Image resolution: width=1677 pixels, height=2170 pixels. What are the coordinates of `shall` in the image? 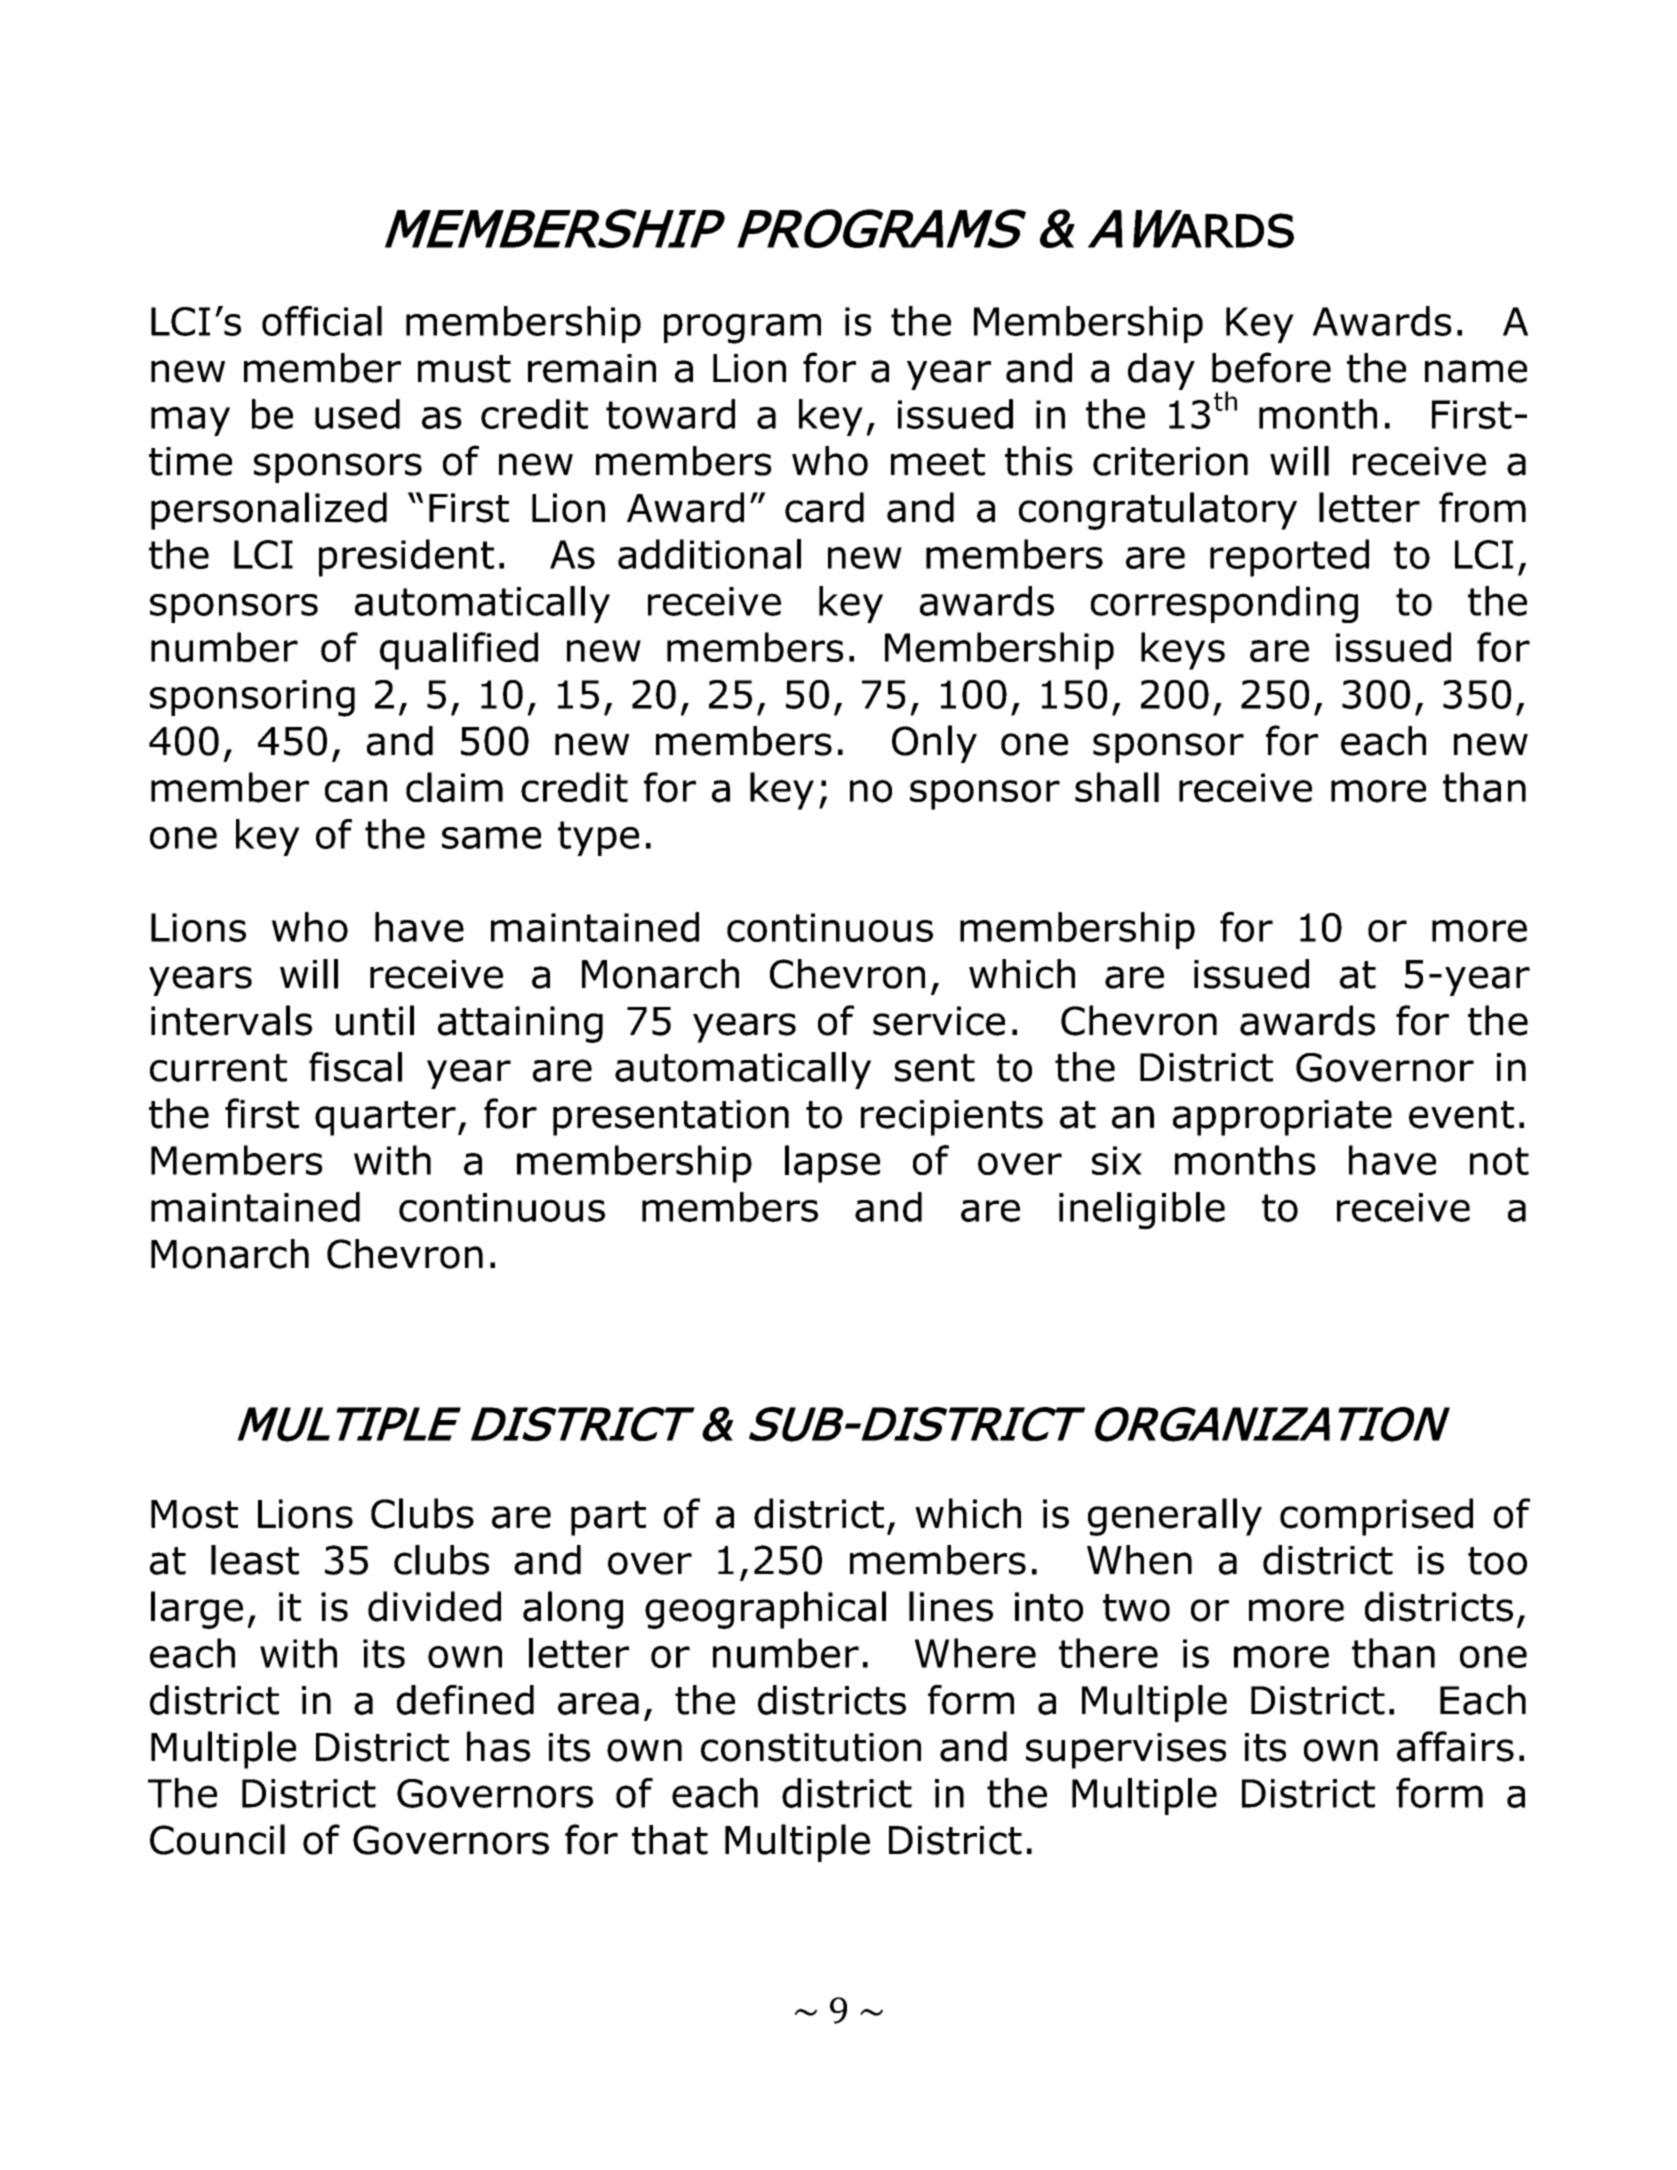 It's located at (1117, 787).
